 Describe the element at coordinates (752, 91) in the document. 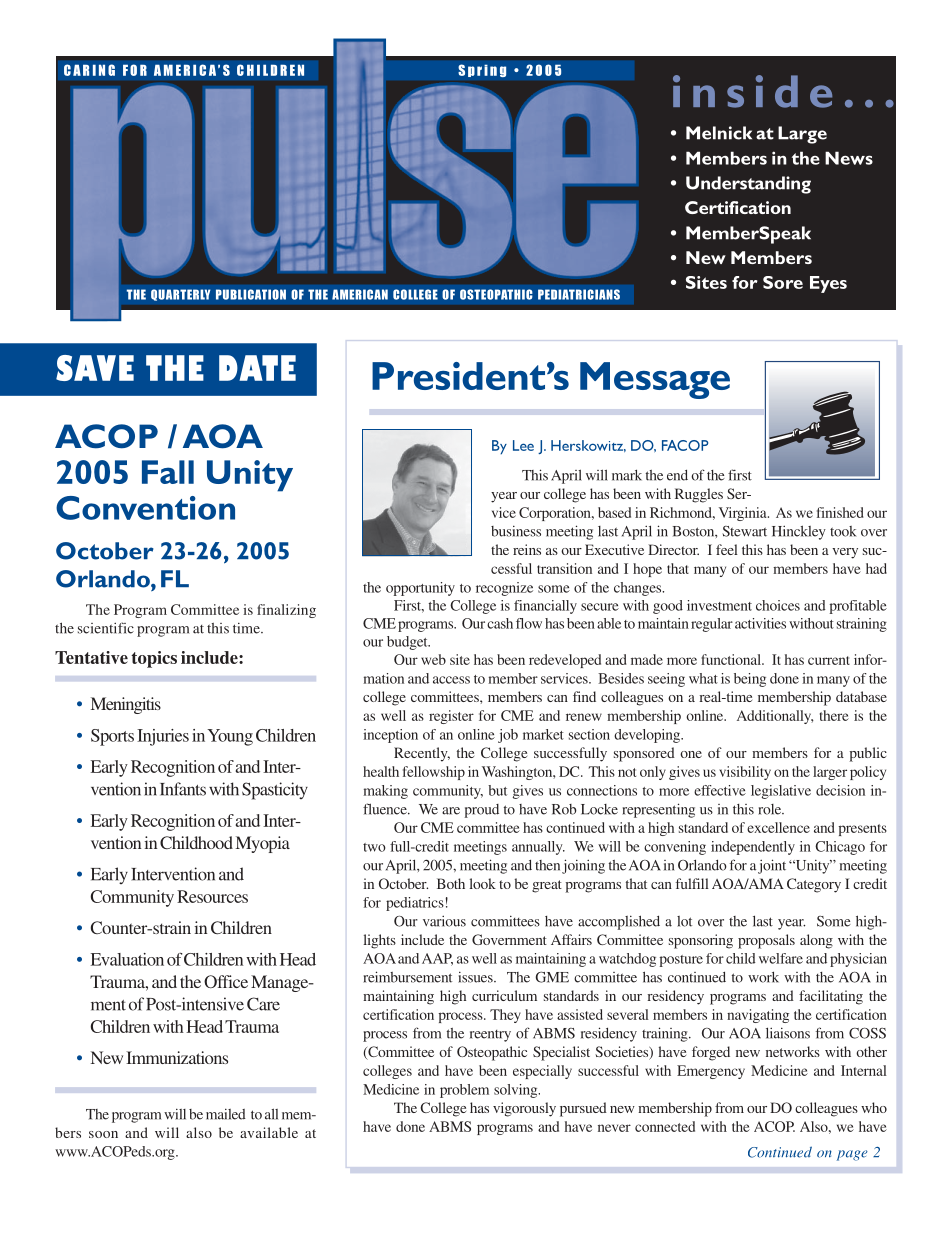

I see `inside` at that location.
